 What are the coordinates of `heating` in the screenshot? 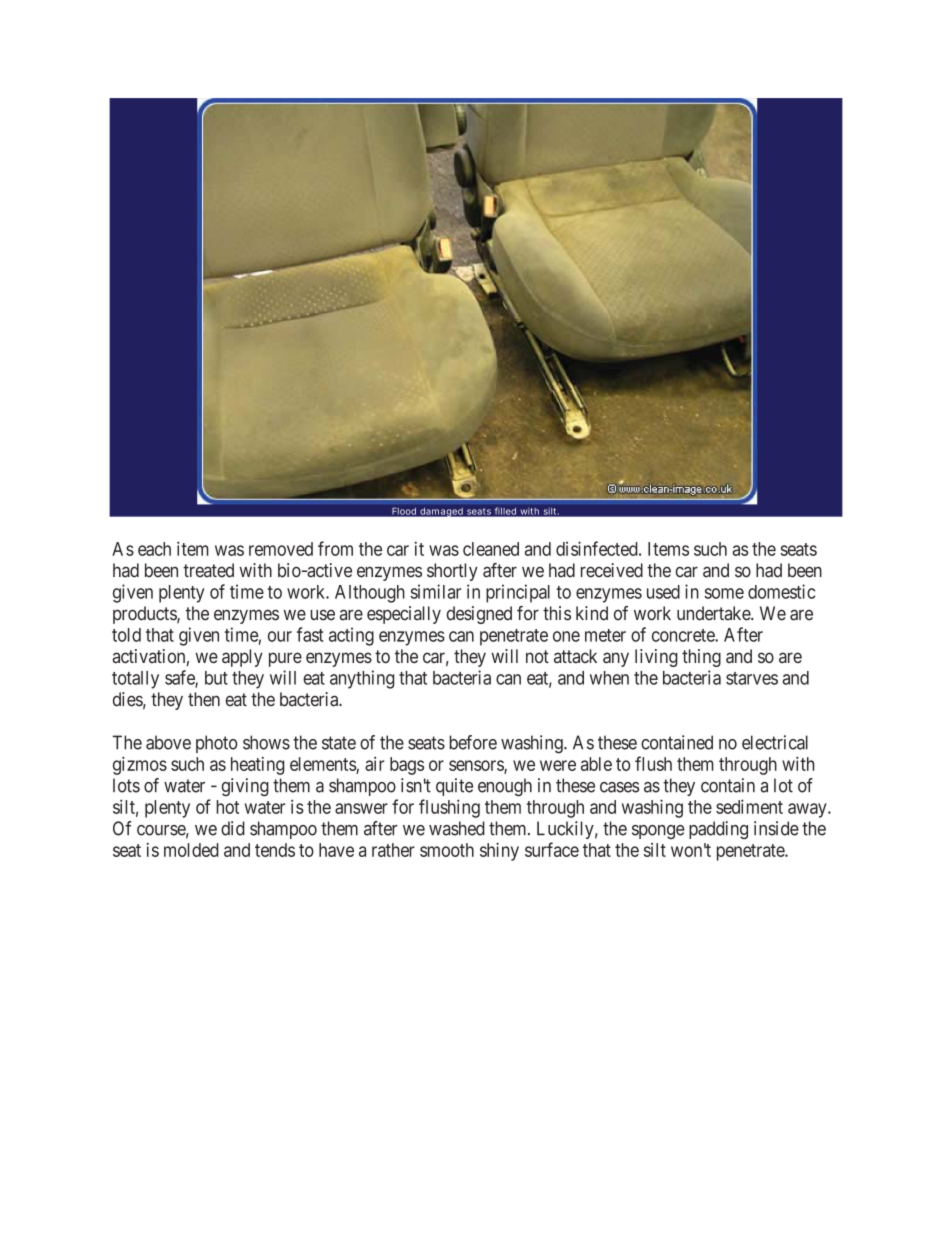 It's located at (257, 766).
